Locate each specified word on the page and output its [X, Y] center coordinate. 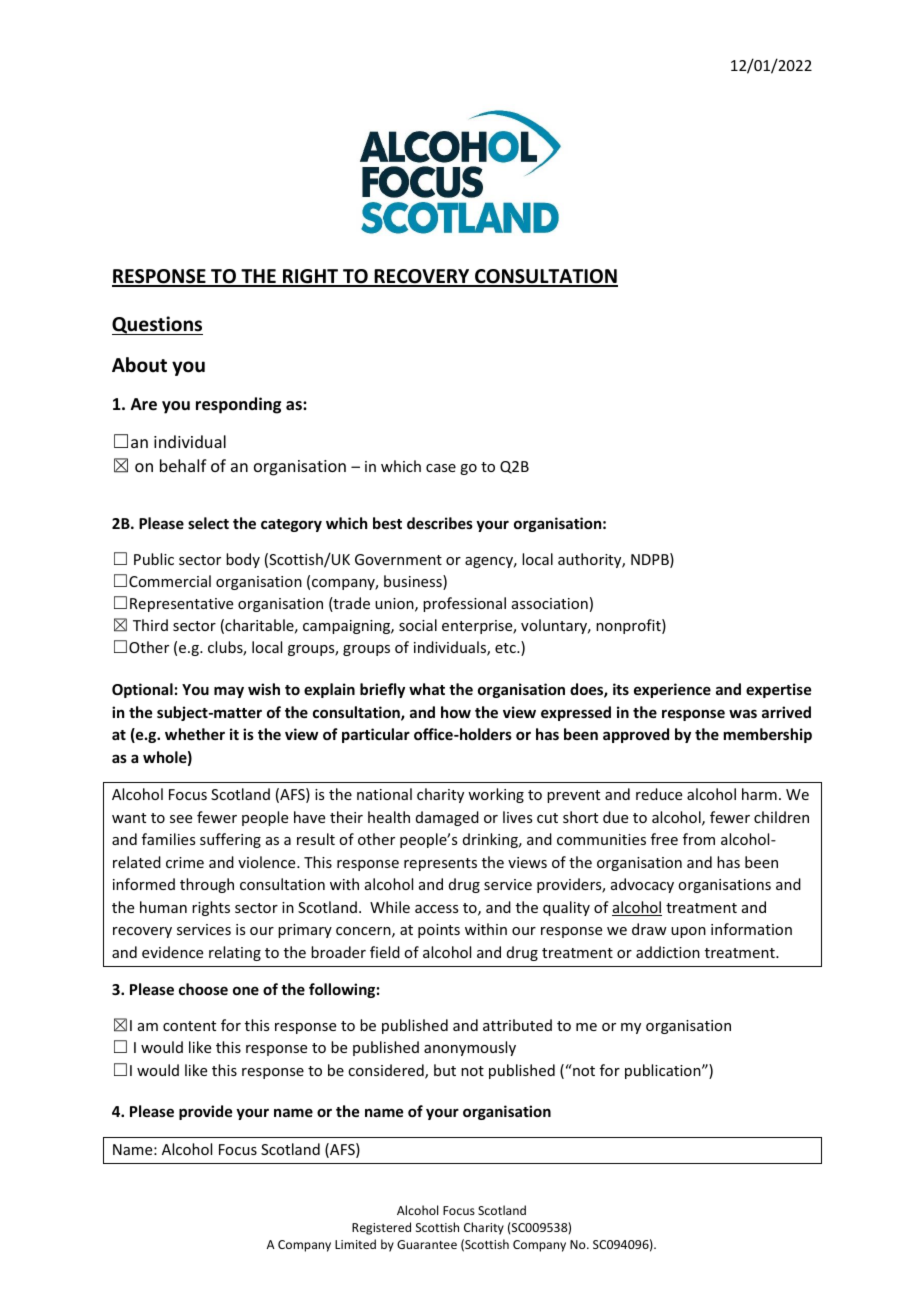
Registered [381, 1228]
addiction [668, 952]
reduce [659, 794]
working [496, 795]
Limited [355, 1244]
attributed [517, 1025]
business [414, 582]
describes [440, 523]
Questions [157, 325]
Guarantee [427, 1244]
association [550, 603]
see [181, 819]
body [243, 560]
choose [203, 989]
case [441, 468]
